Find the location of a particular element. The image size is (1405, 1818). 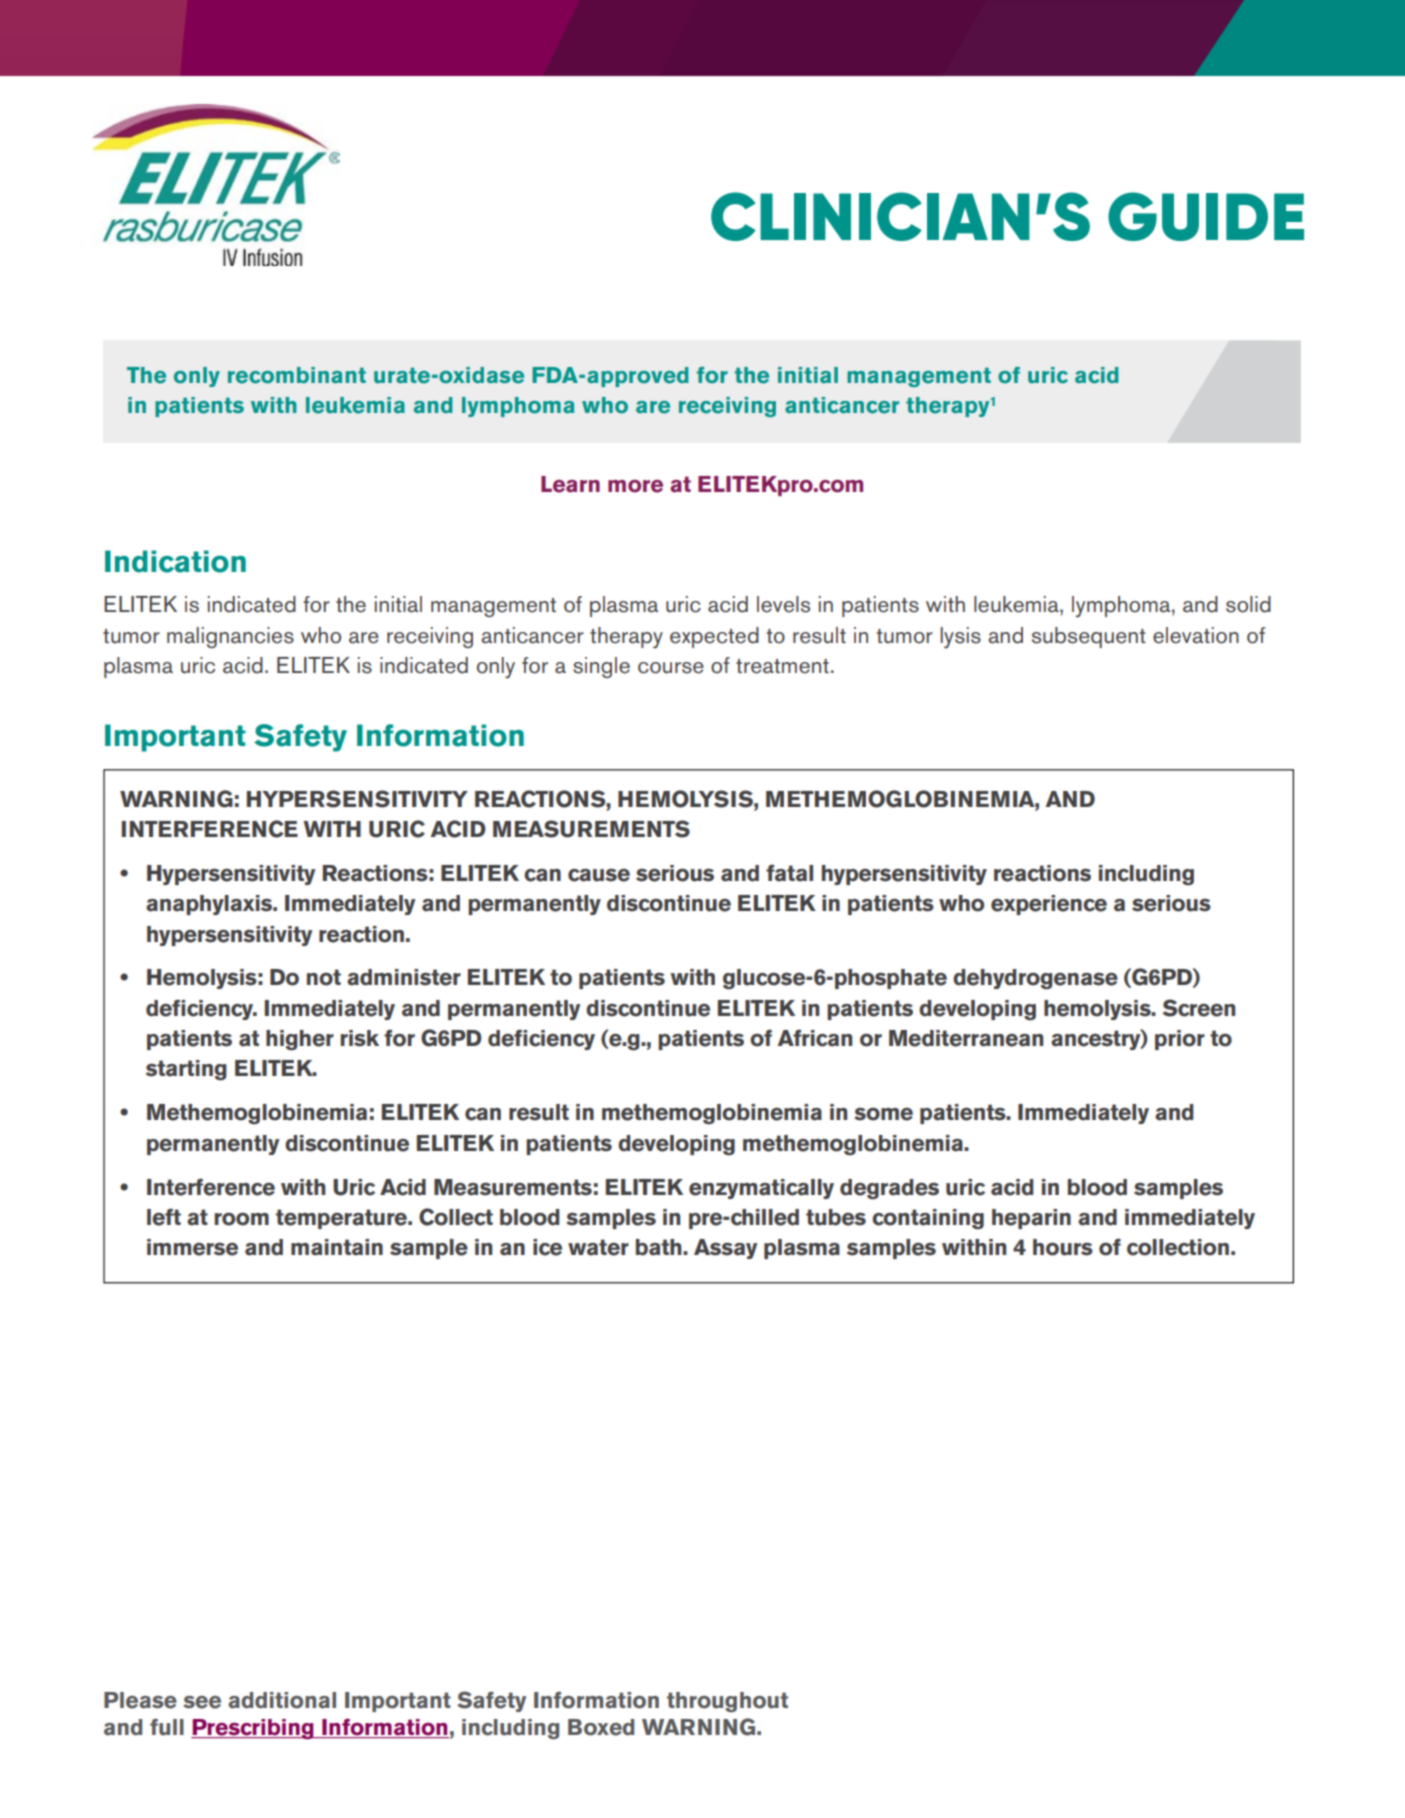

Assay is located at coordinates (726, 1249).
